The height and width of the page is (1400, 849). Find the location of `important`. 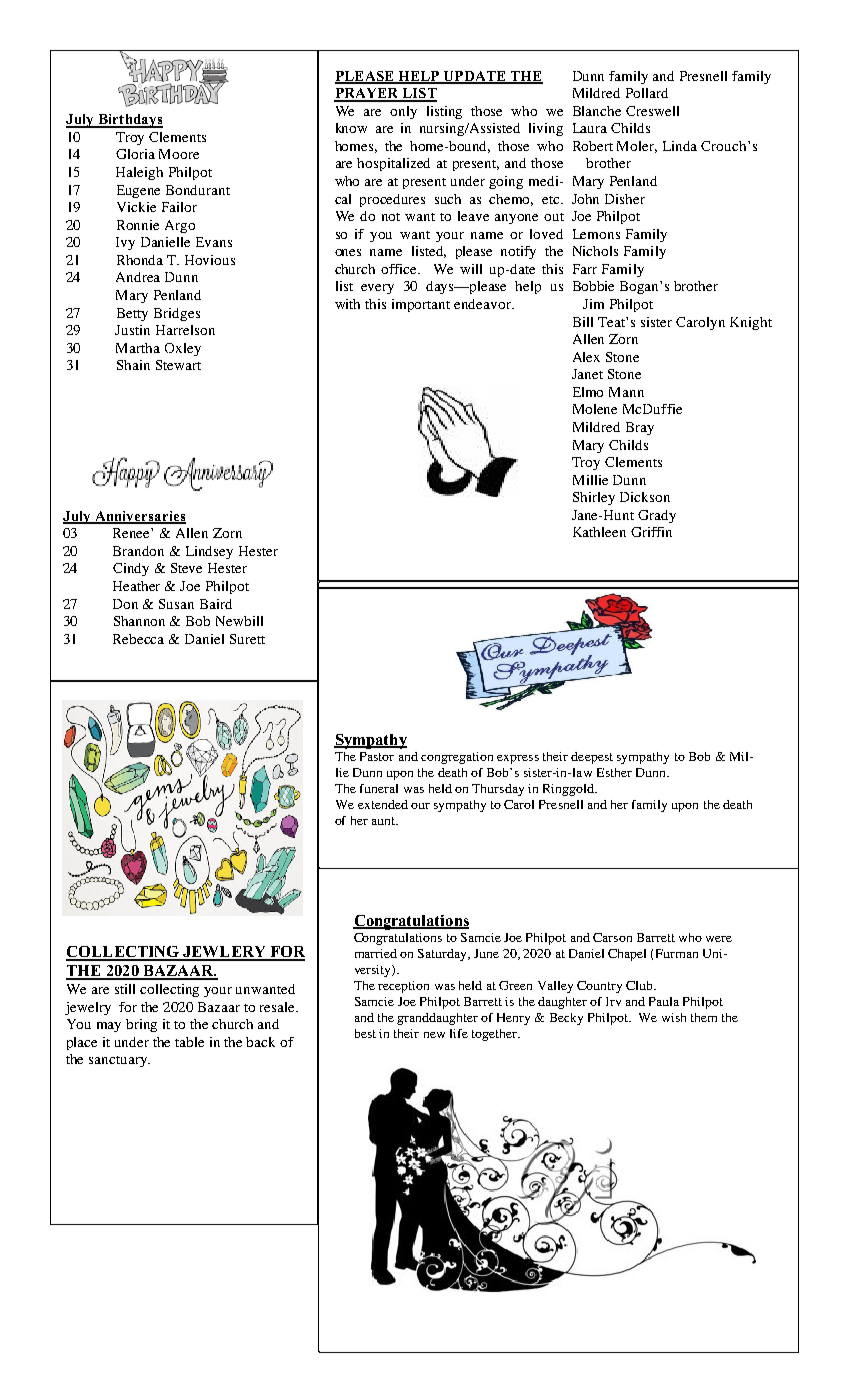

important is located at coordinates (421, 305).
